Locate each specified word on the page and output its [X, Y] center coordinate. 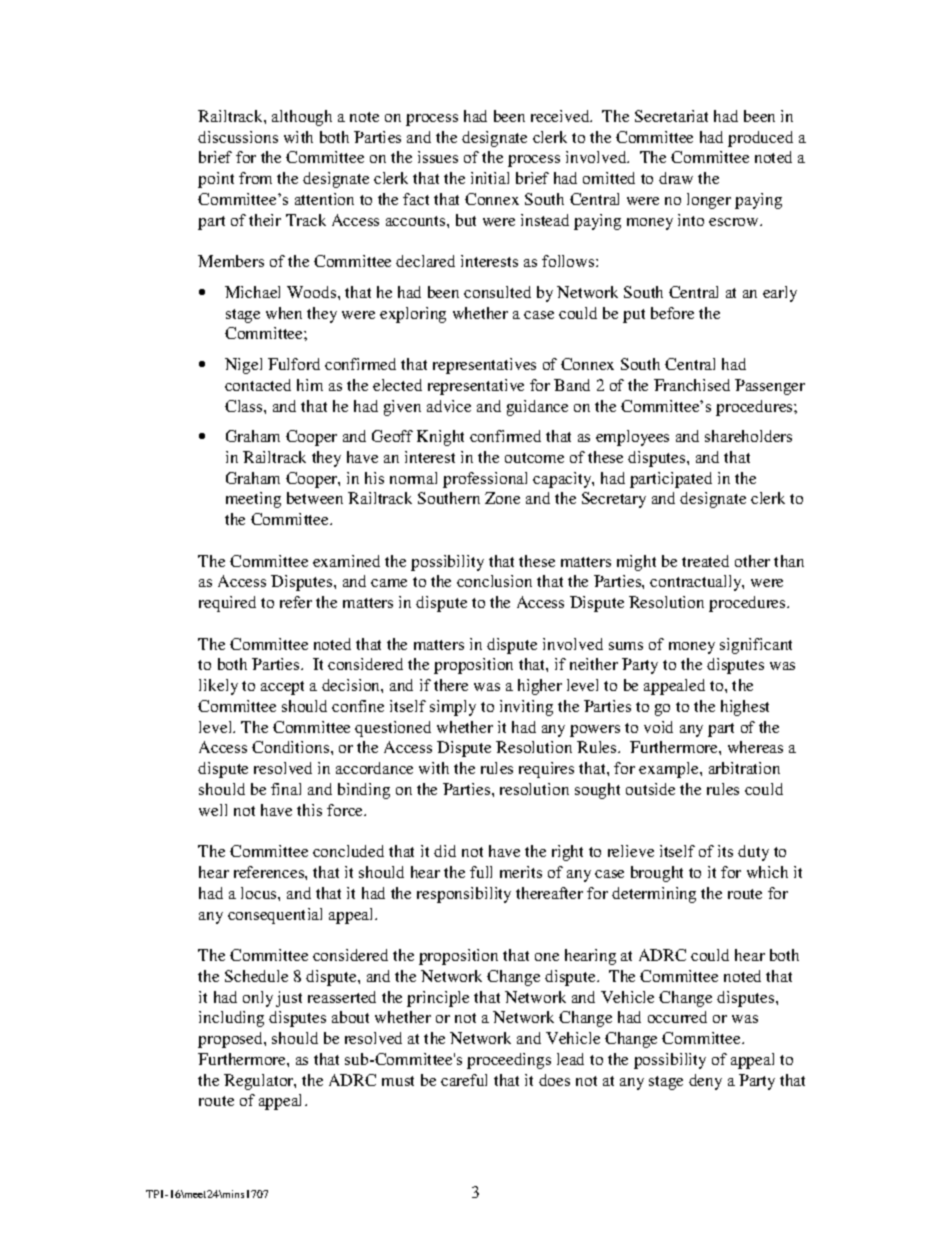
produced [760, 139]
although [302, 118]
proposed [231, 1040]
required [227, 604]
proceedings [509, 1061]
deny [705, 1082]
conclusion [494, 581]
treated [705, 561]
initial [490, 178]
